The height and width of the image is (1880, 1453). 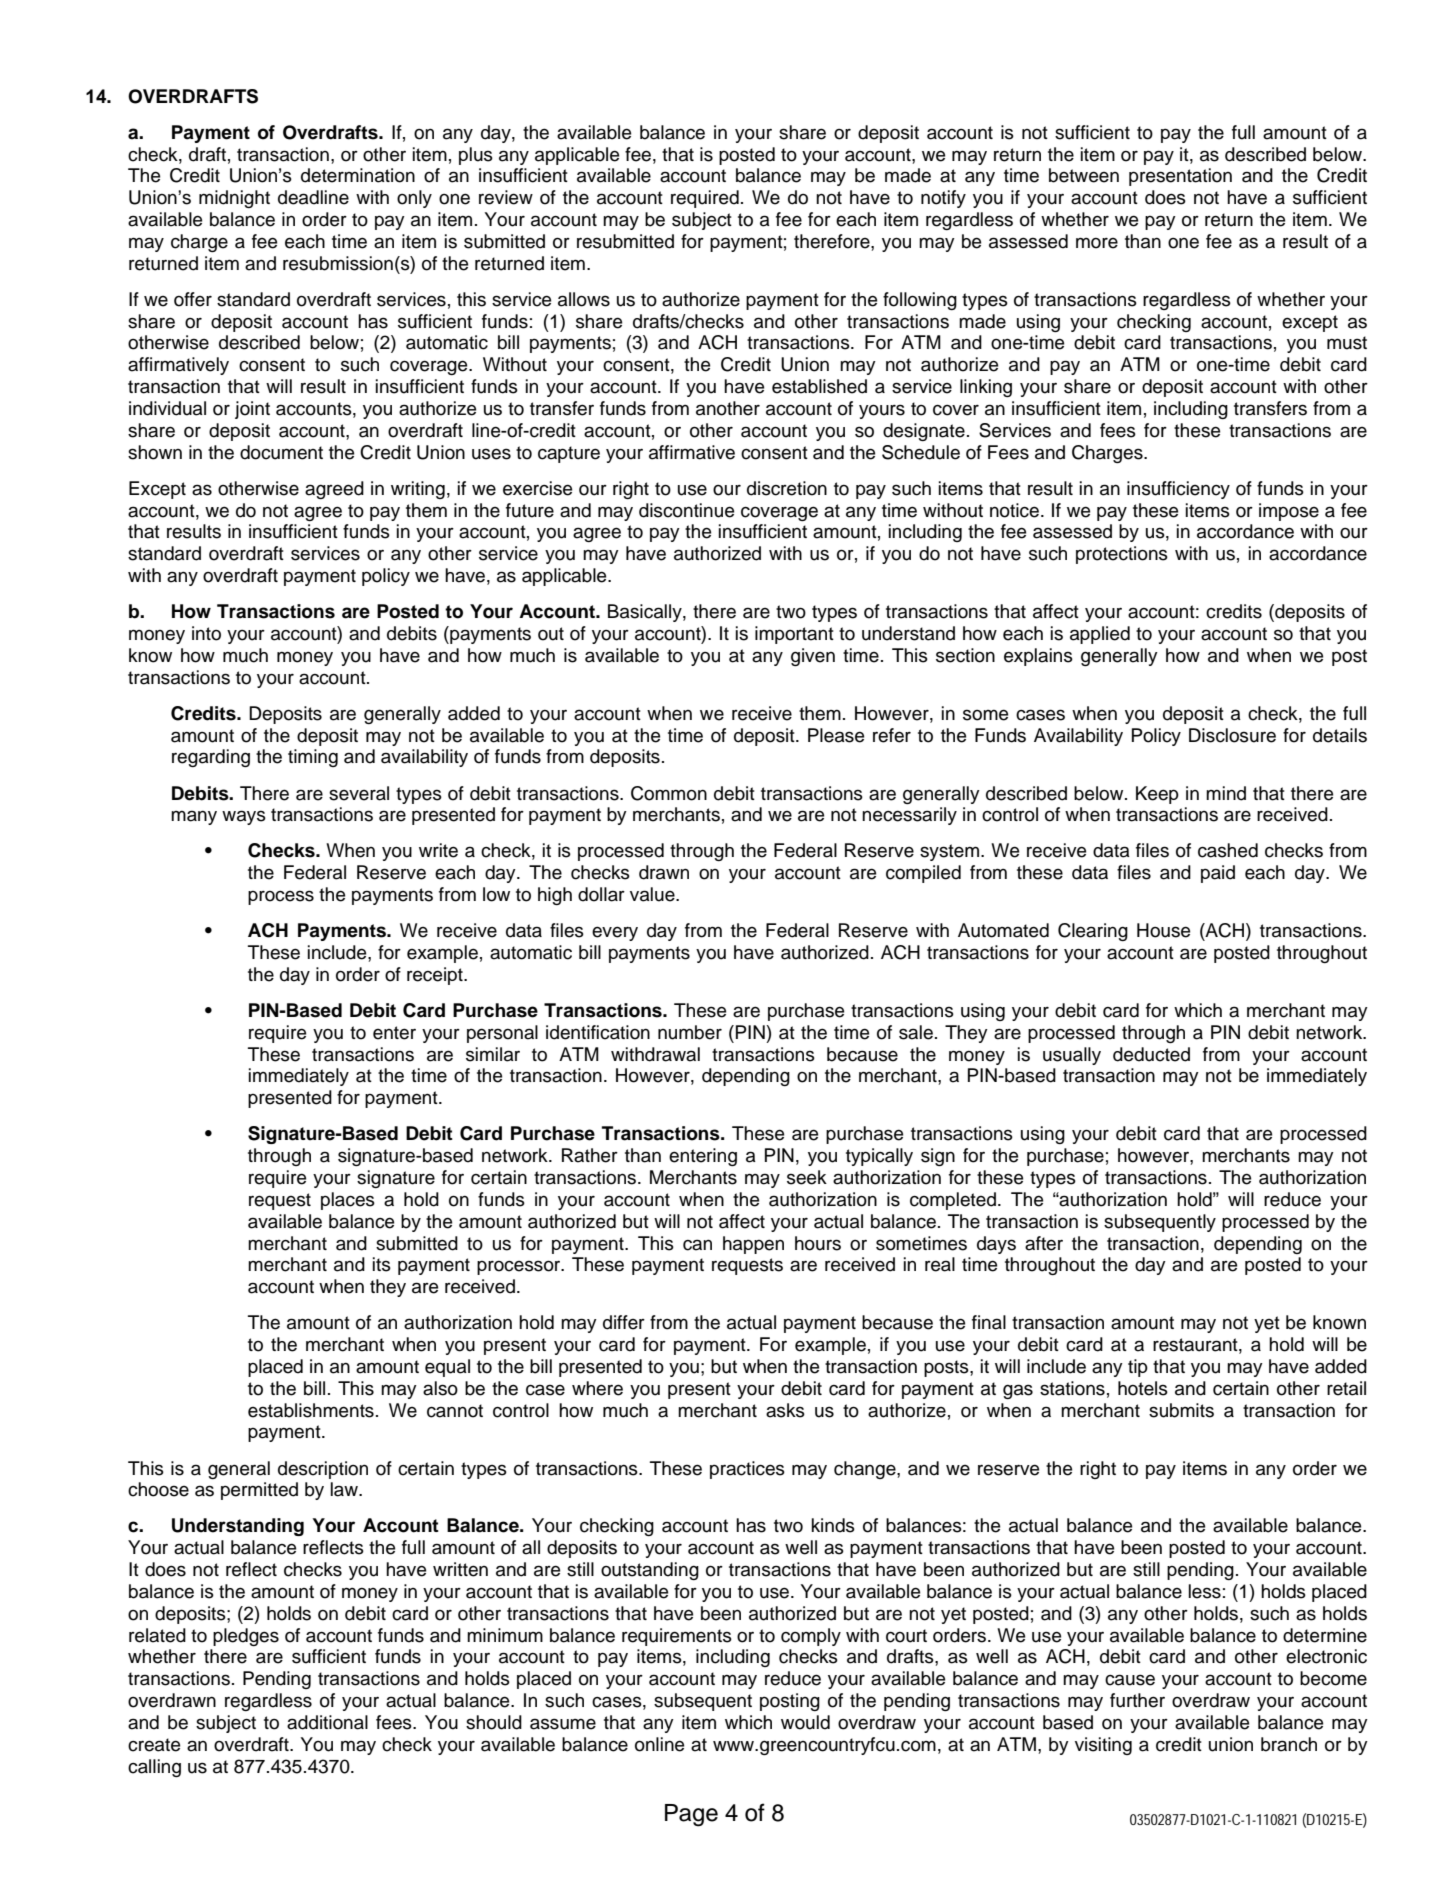 What do you see at coordinates (943, 199) in the image?
I see `notify` at bounding box center [943, 199].
